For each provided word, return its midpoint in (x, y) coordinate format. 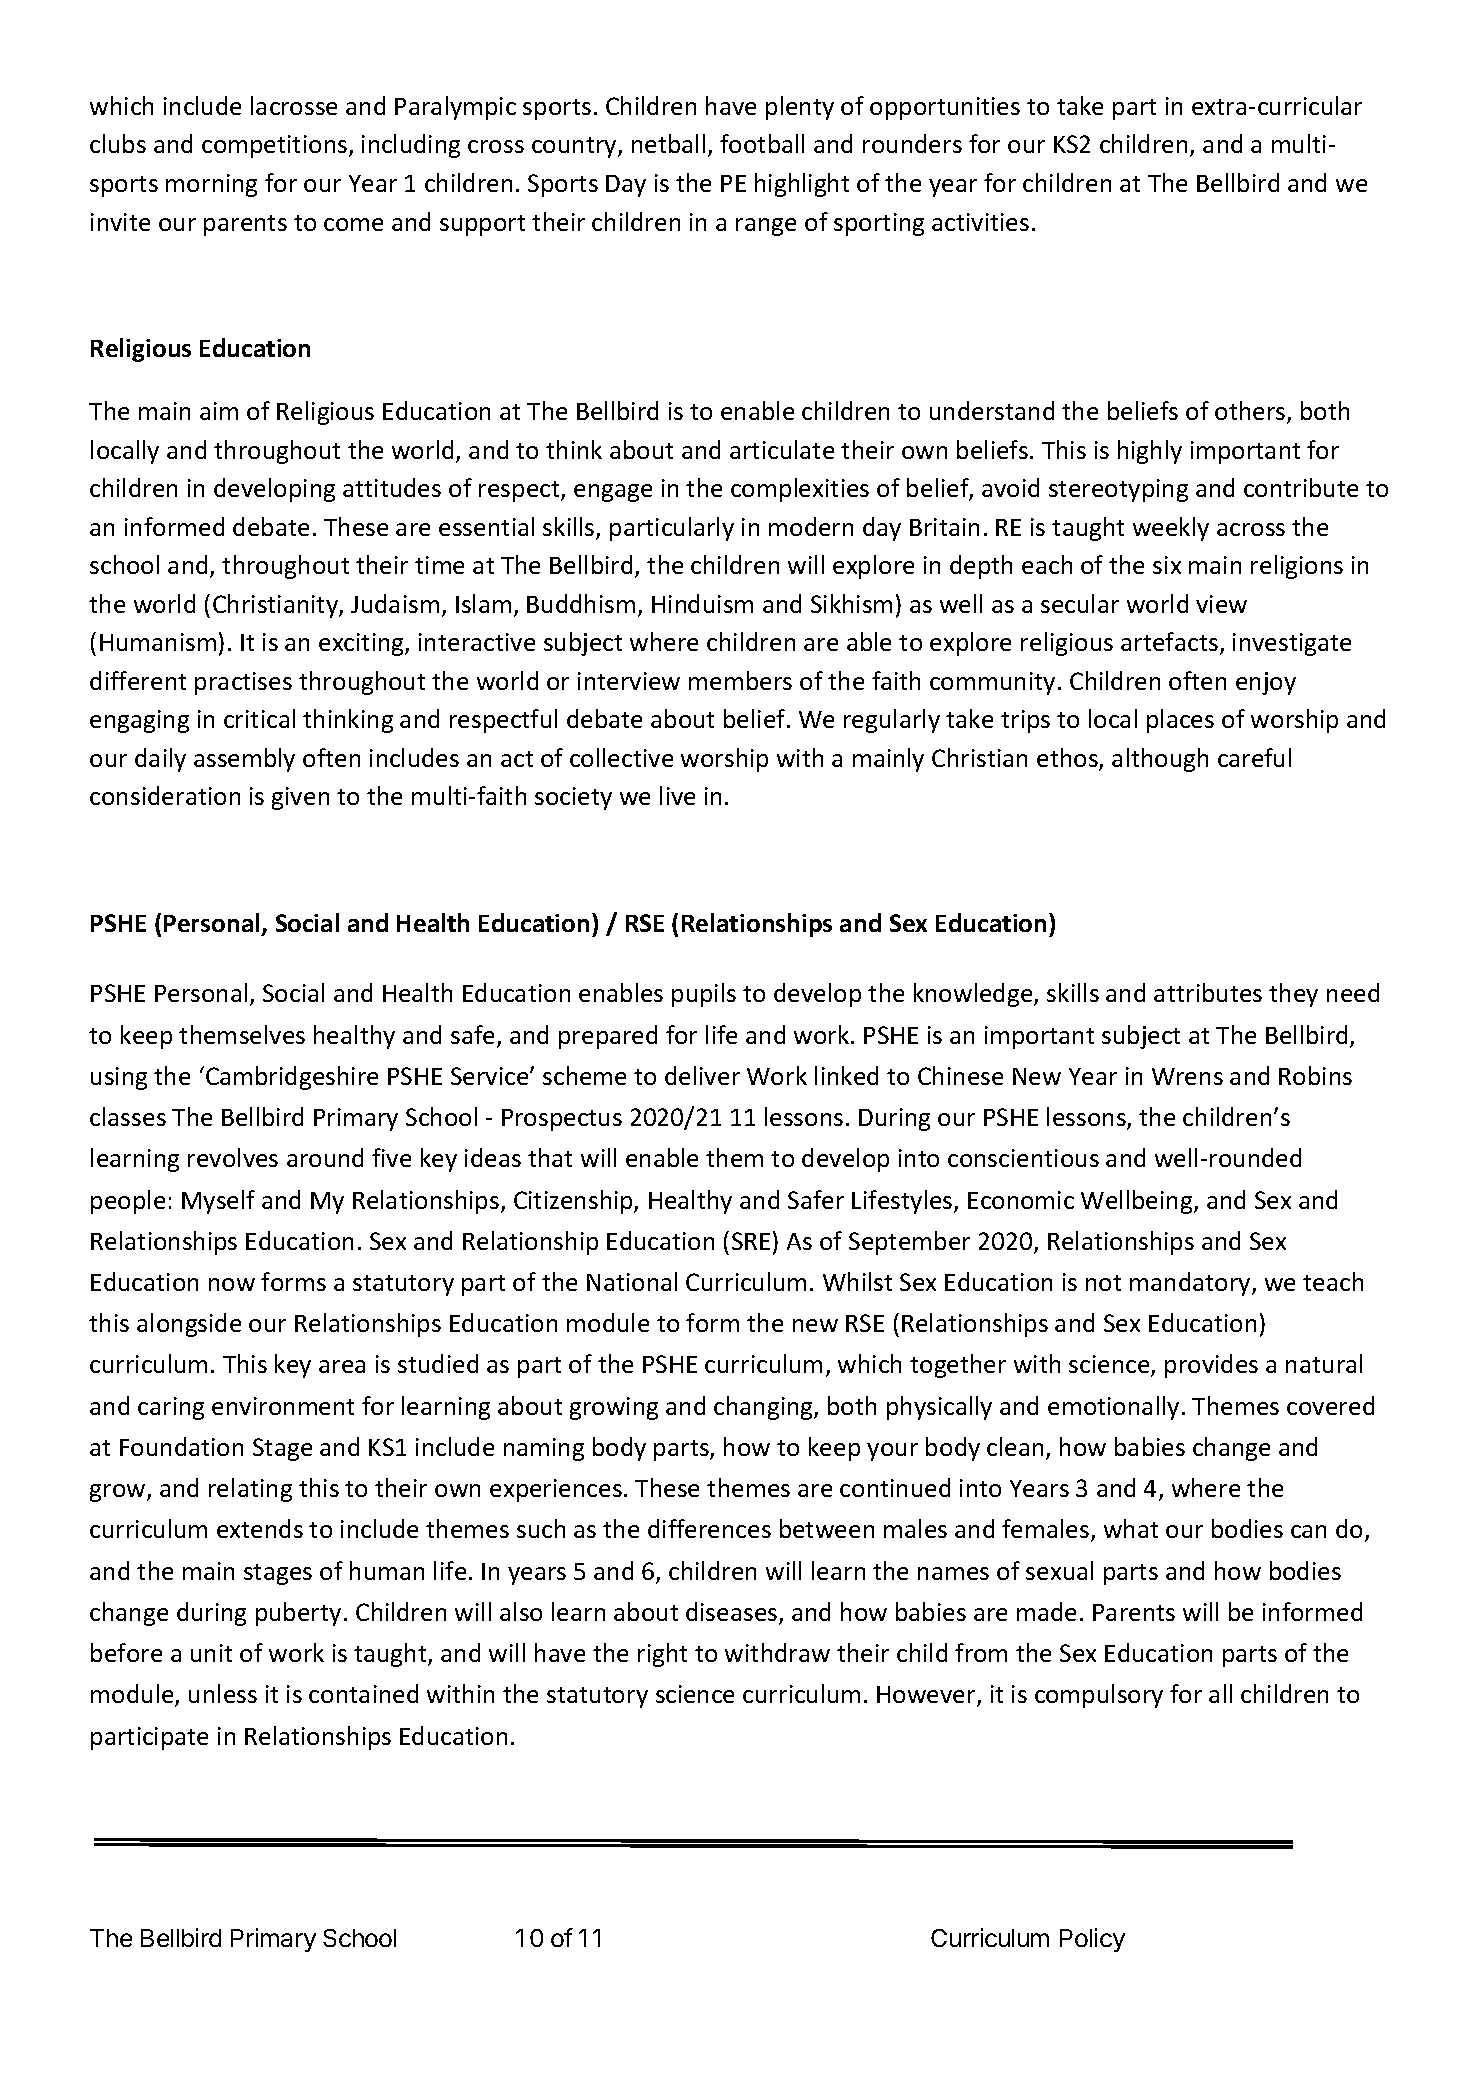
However (927, 1696)
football (762, 143)
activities (980, 222)
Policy (1092, 1940)
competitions (276, 146)
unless (223, 1693)
